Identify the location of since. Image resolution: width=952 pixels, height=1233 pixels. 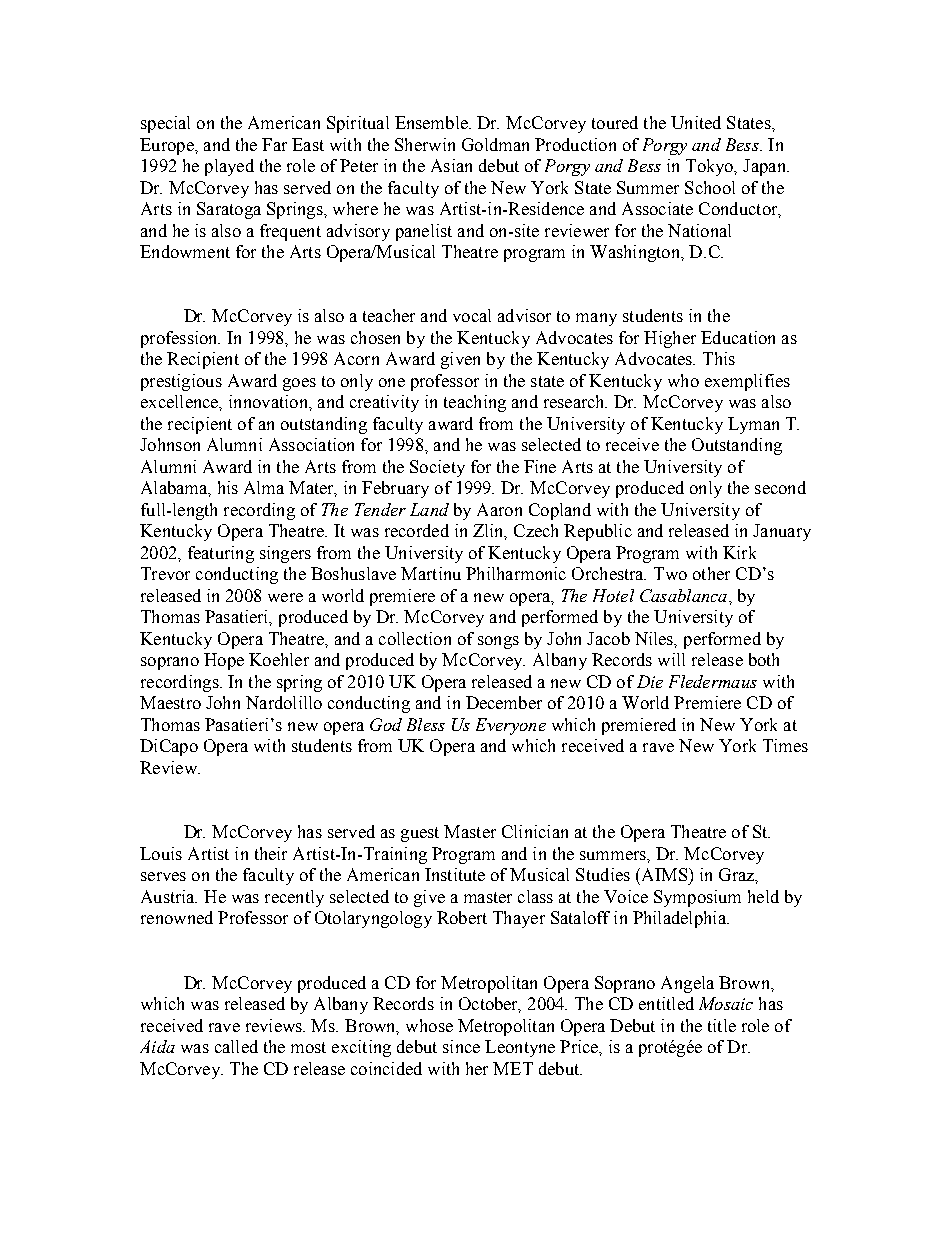
(461, 1046).
